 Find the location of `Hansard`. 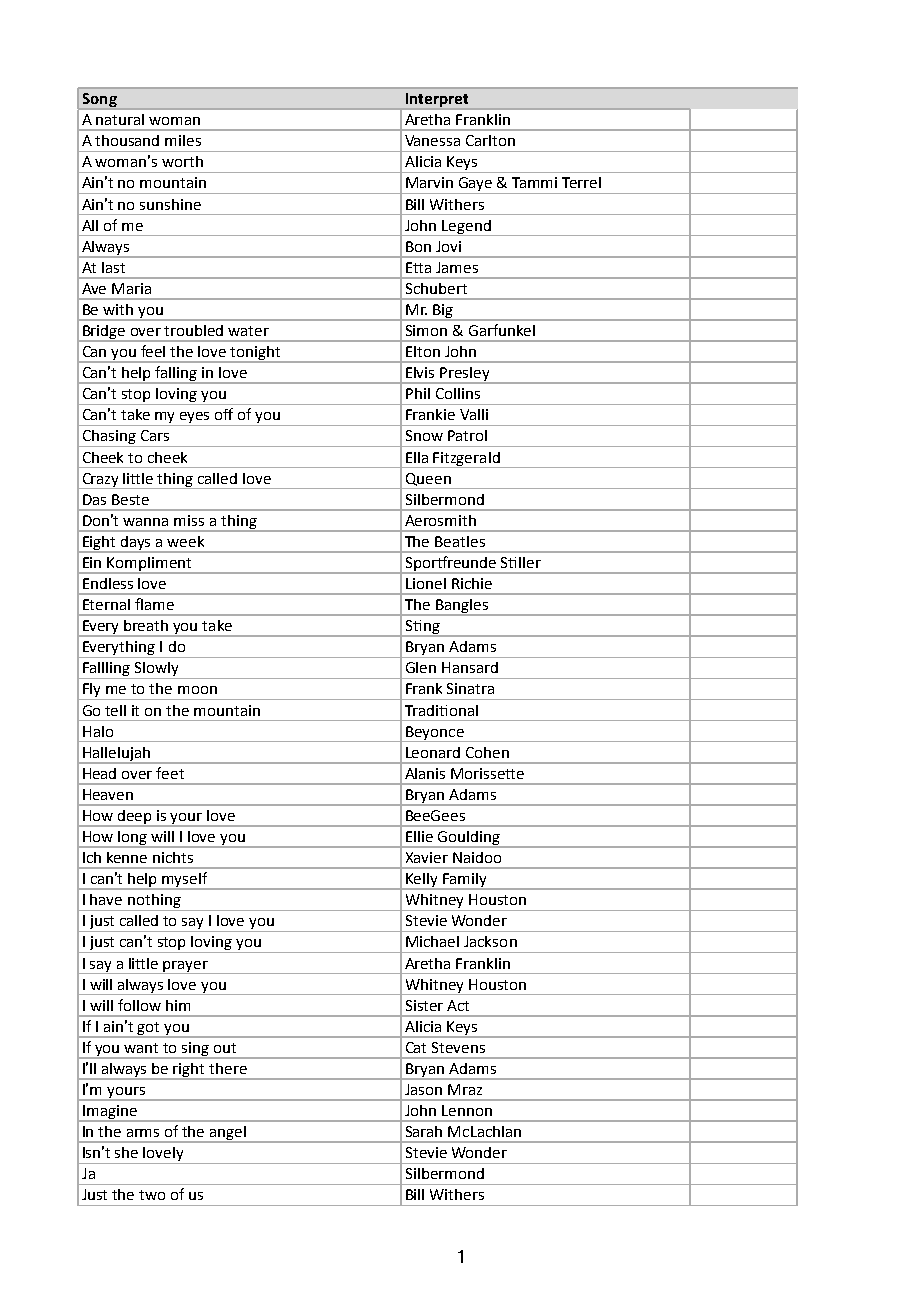

Hansard is located at coordinates (470, 667).
